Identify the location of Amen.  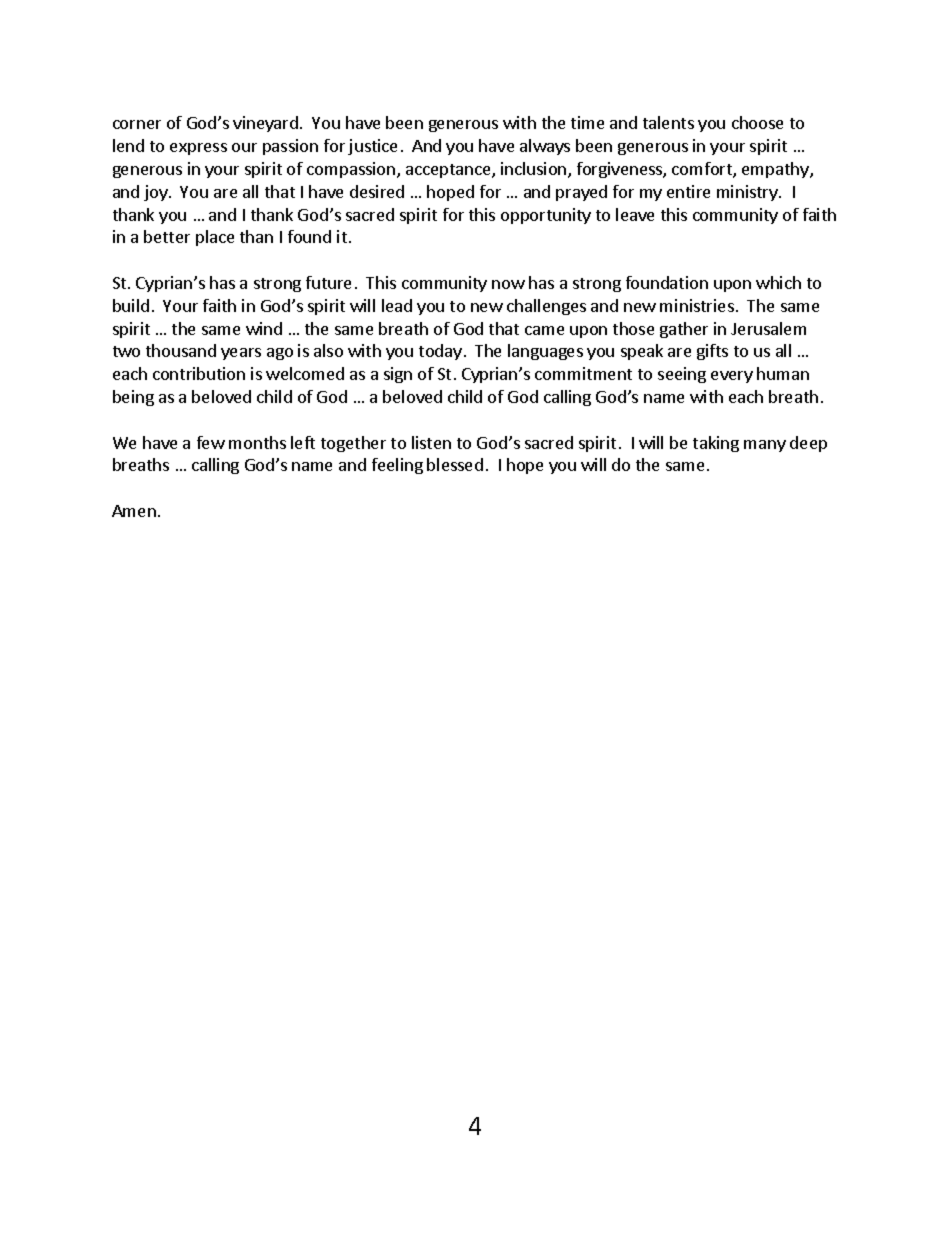
(134, 511).
